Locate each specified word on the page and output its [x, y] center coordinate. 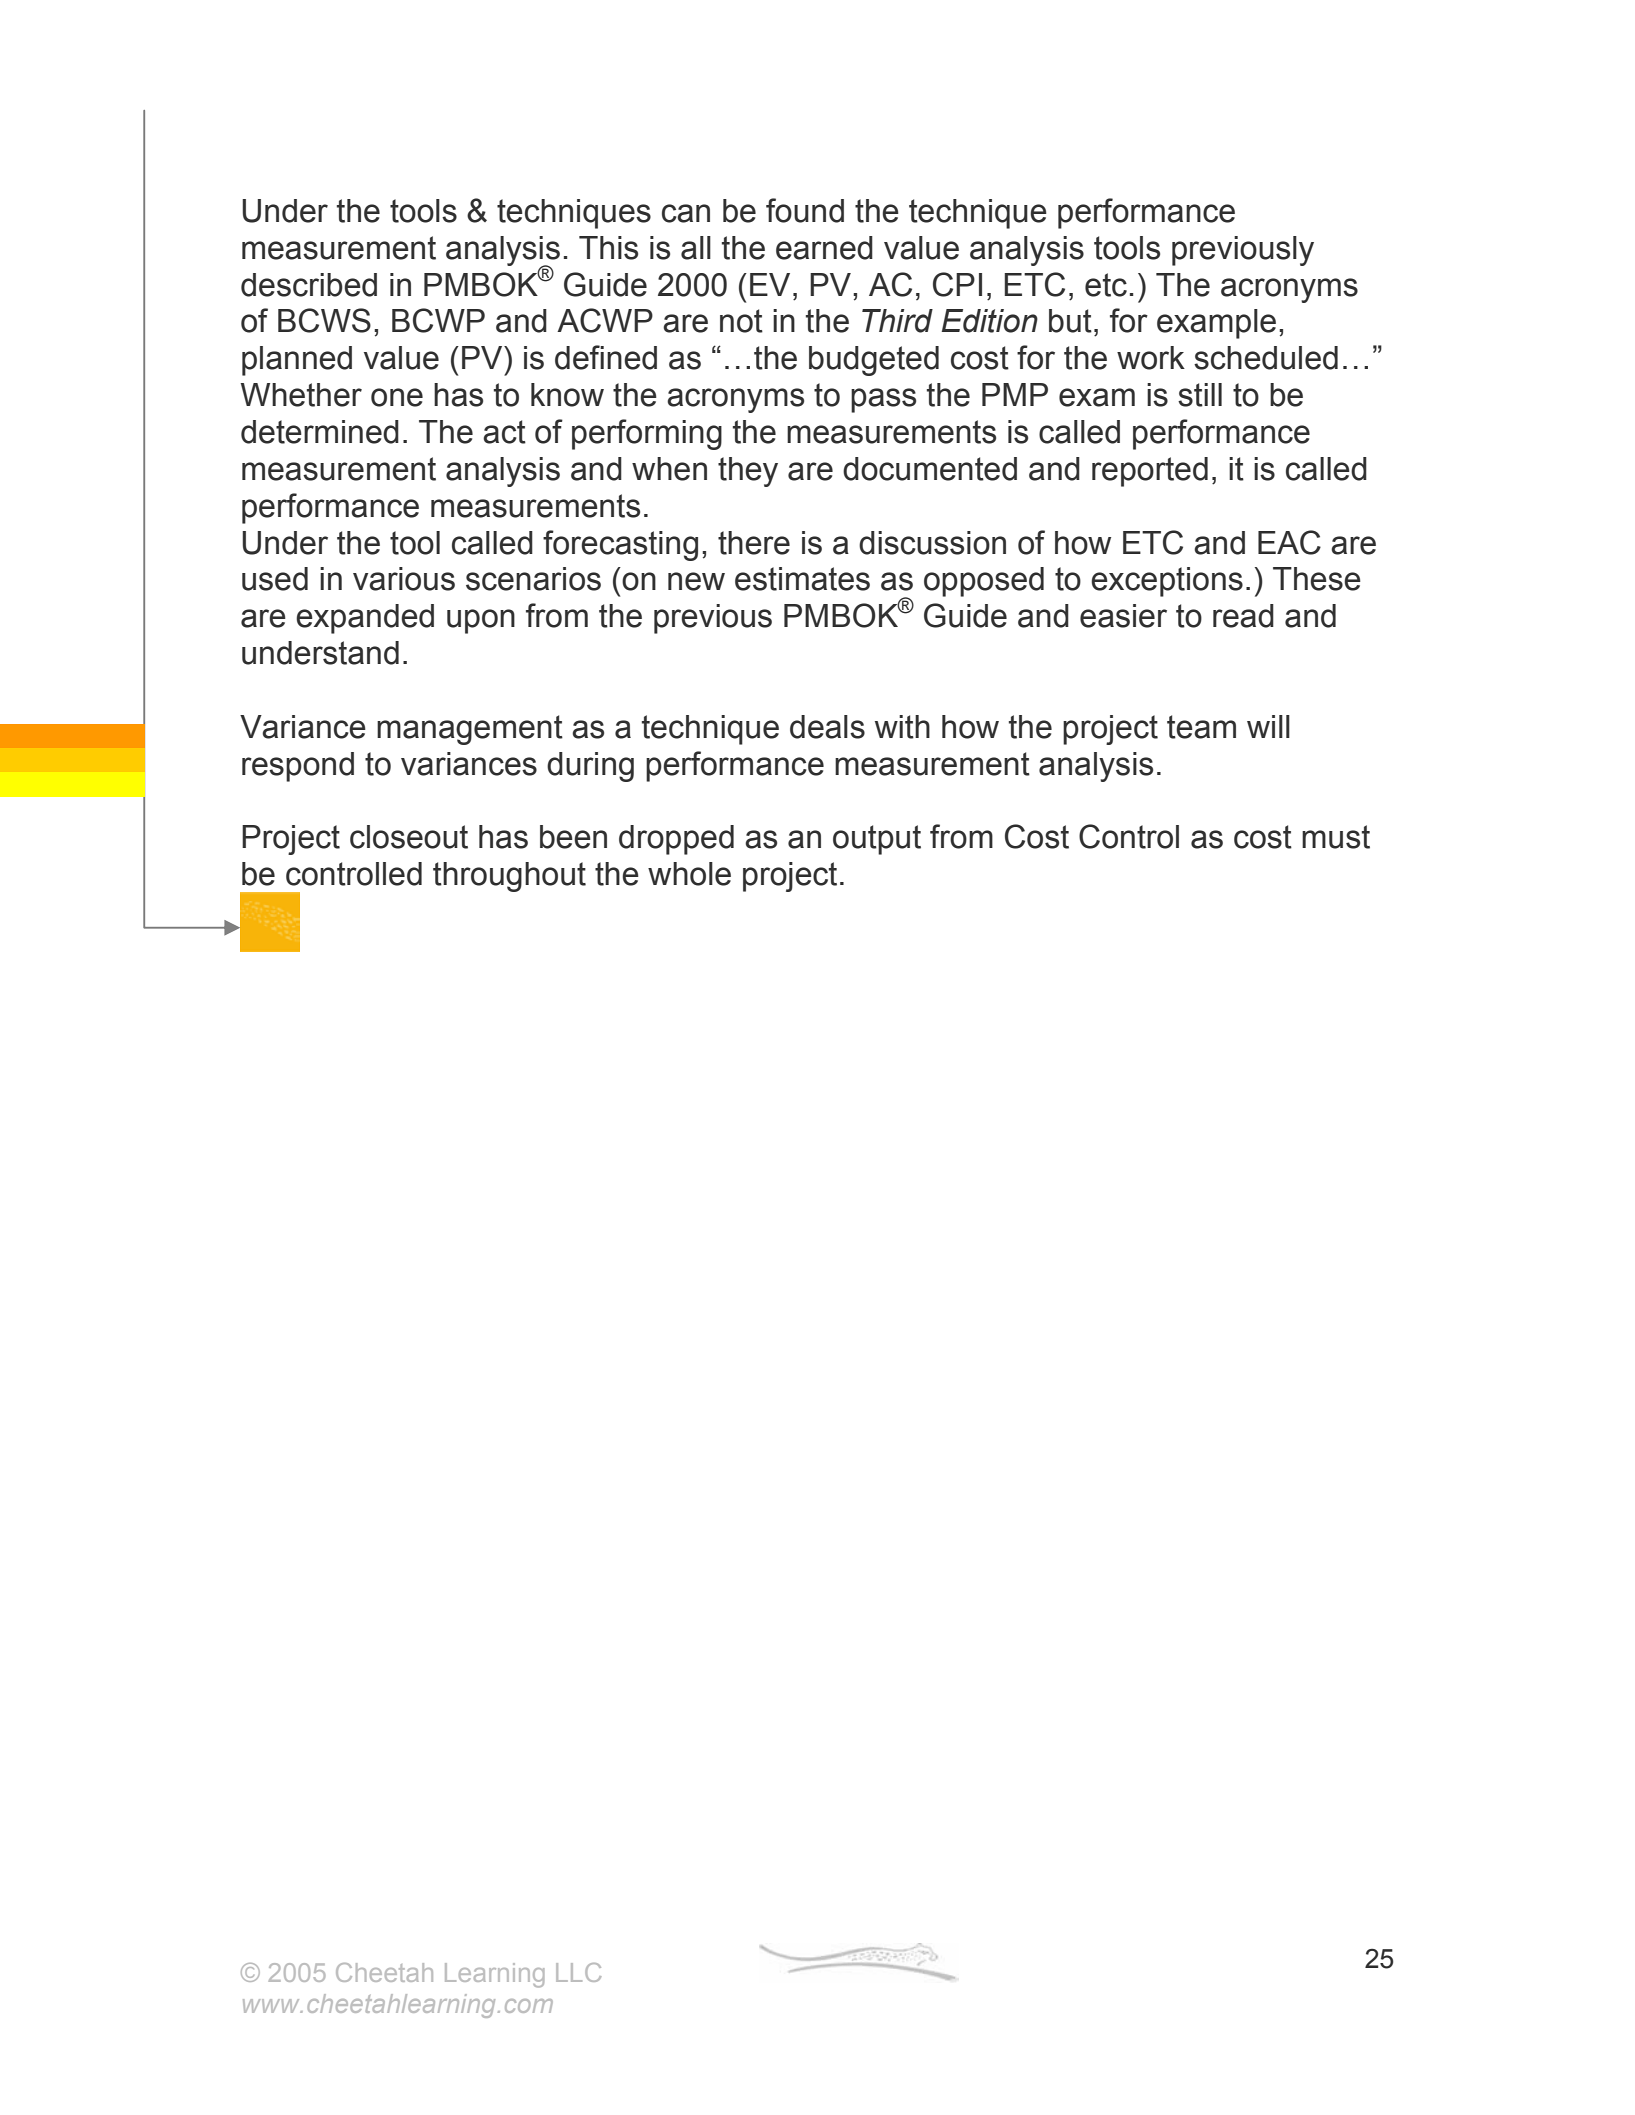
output [877, 840]
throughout [509, 877]
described [309, 285]
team [1201, 727]
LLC [578, 1972]
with [902, 727]
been [573, 837]
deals [827, 727]
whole [689, 874]
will [1268, 726]
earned [824, 248]
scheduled [1266, 358]
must [1336, 837]
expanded [365, 619]
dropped [676, 840]
